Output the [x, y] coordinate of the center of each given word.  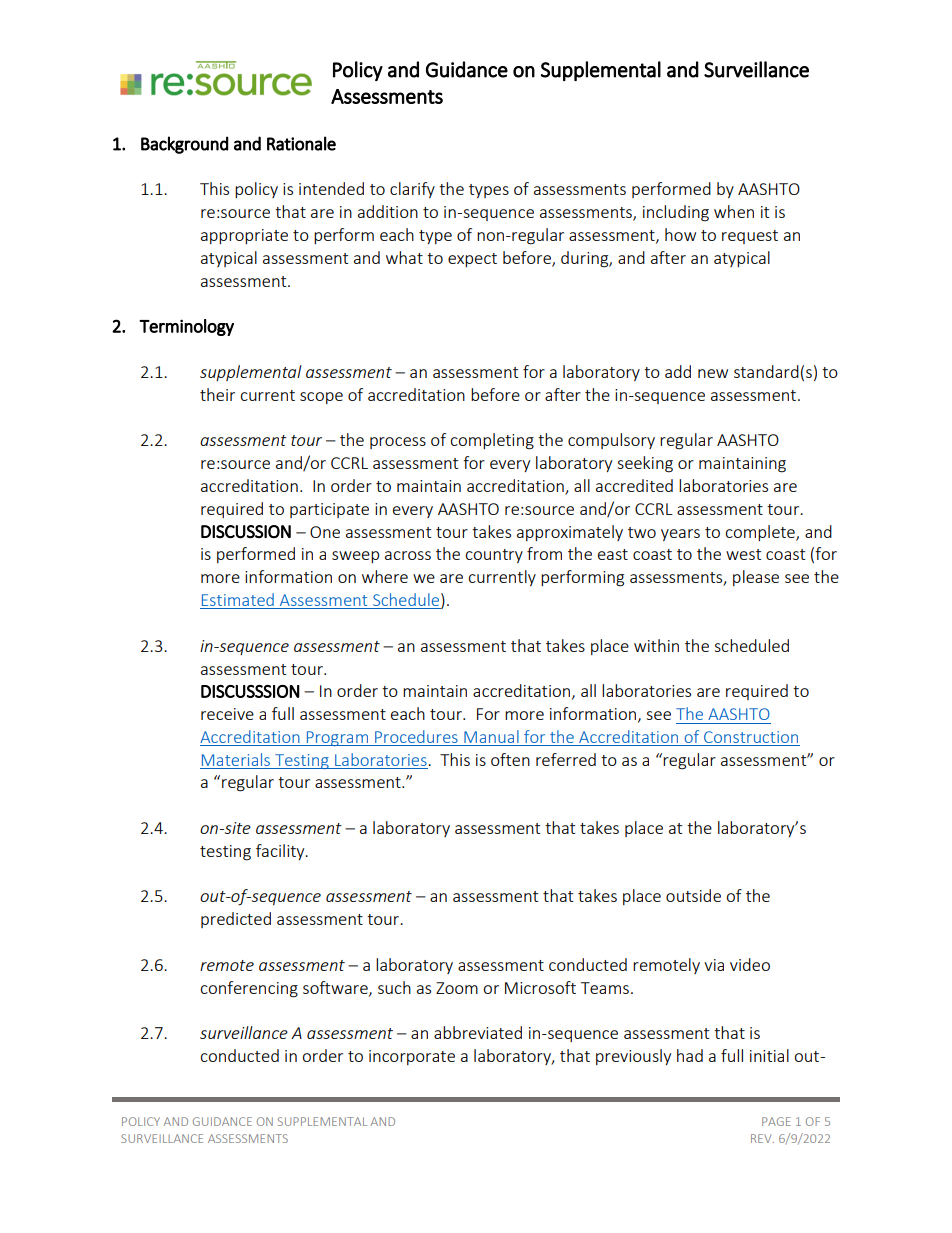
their [217, 394]
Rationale [301, 143]
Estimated [238, 601]
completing [492, 441]
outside [693, 895]
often [510, 759]
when [734, 211]
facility [281, 852]
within [656, 645]
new [713, 373]
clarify [412, 190]
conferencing [249, 989]
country [494, 556]
